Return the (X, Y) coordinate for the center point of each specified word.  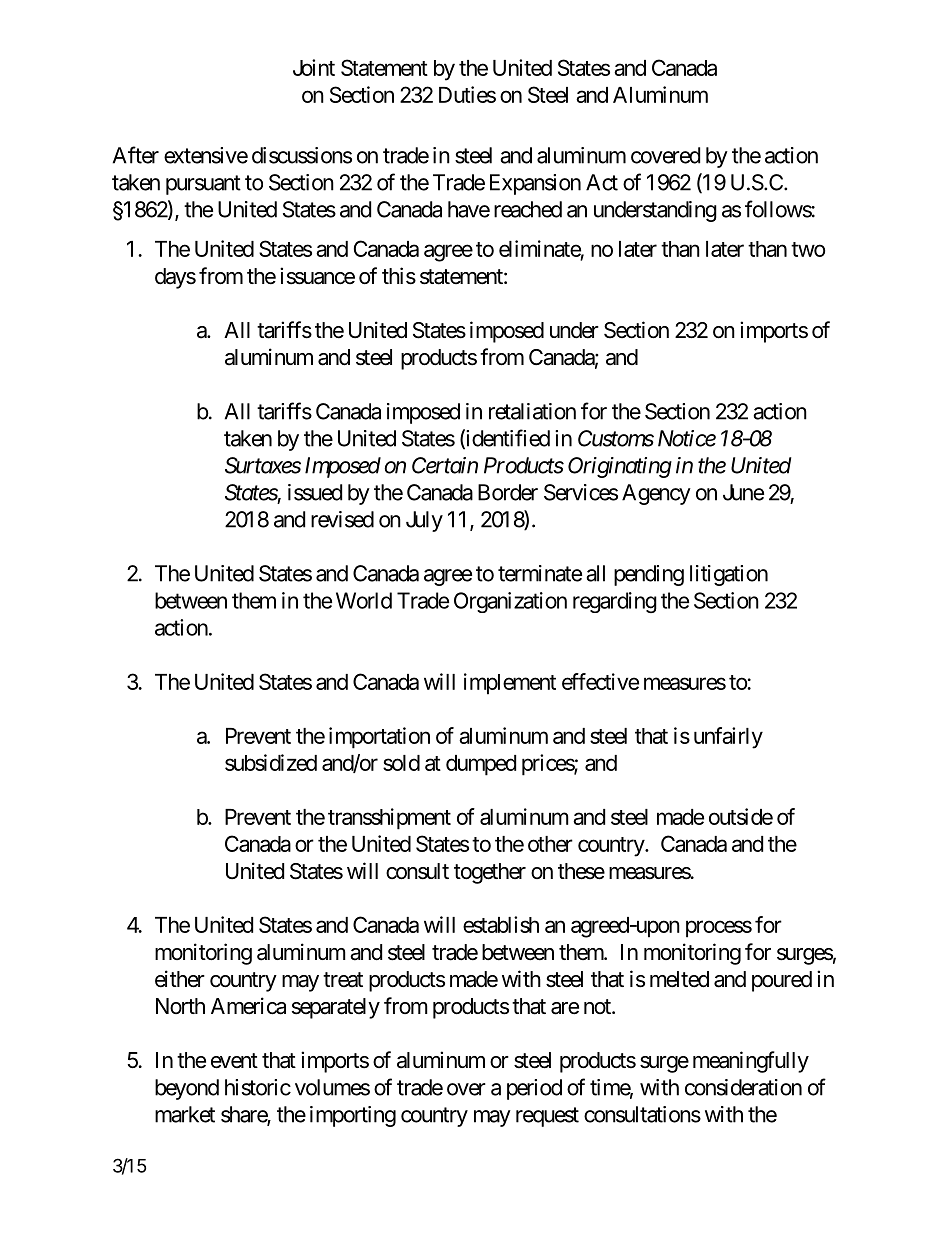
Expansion (535, 184)
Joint (314, 67)
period (534, 1089)
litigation (729, 575)
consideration (743, 1087)
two (808, 249)
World (364, 600)
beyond (187, 1089)
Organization (510, 602)
